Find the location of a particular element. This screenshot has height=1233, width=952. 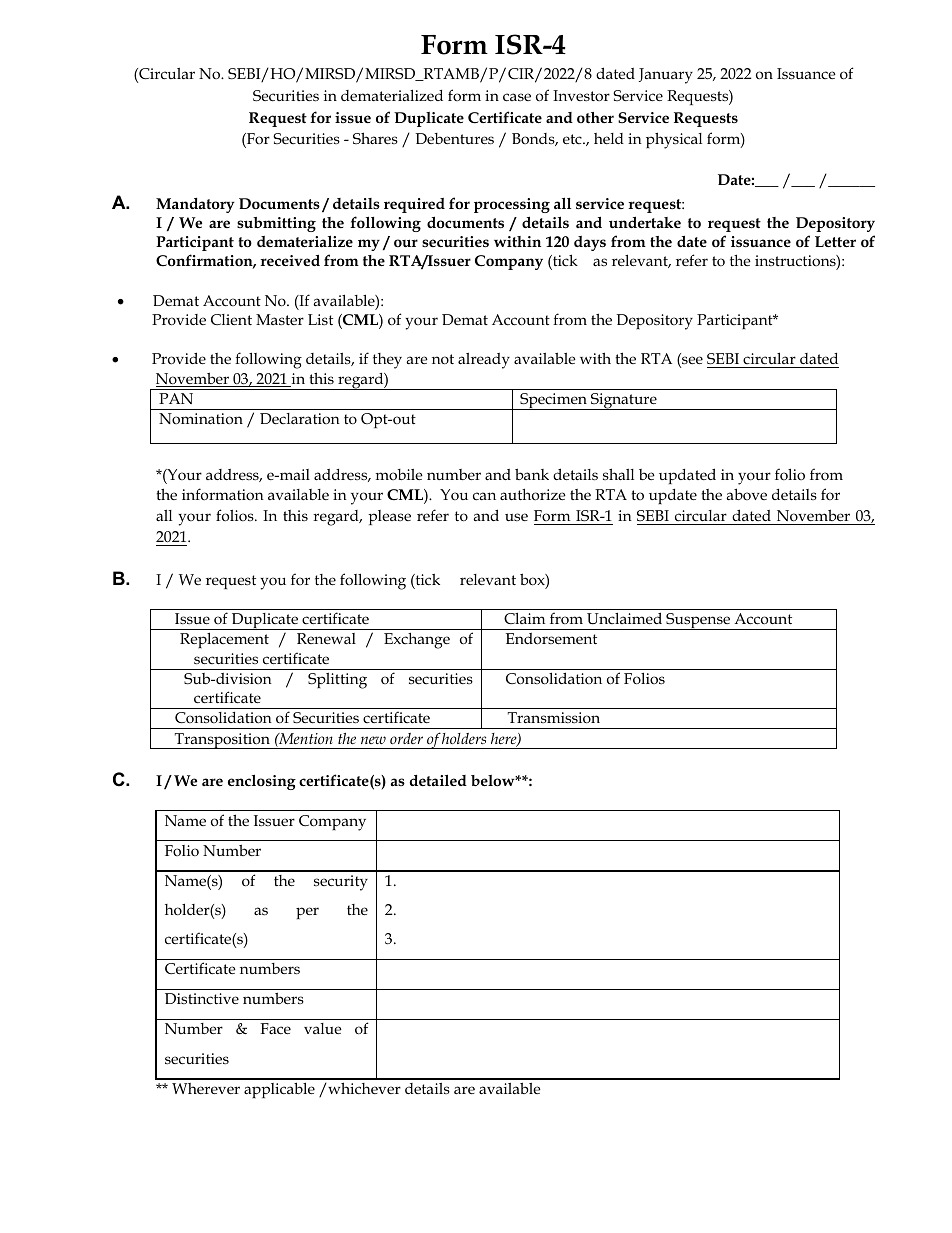

value is located at coordinates (323, 1028).
